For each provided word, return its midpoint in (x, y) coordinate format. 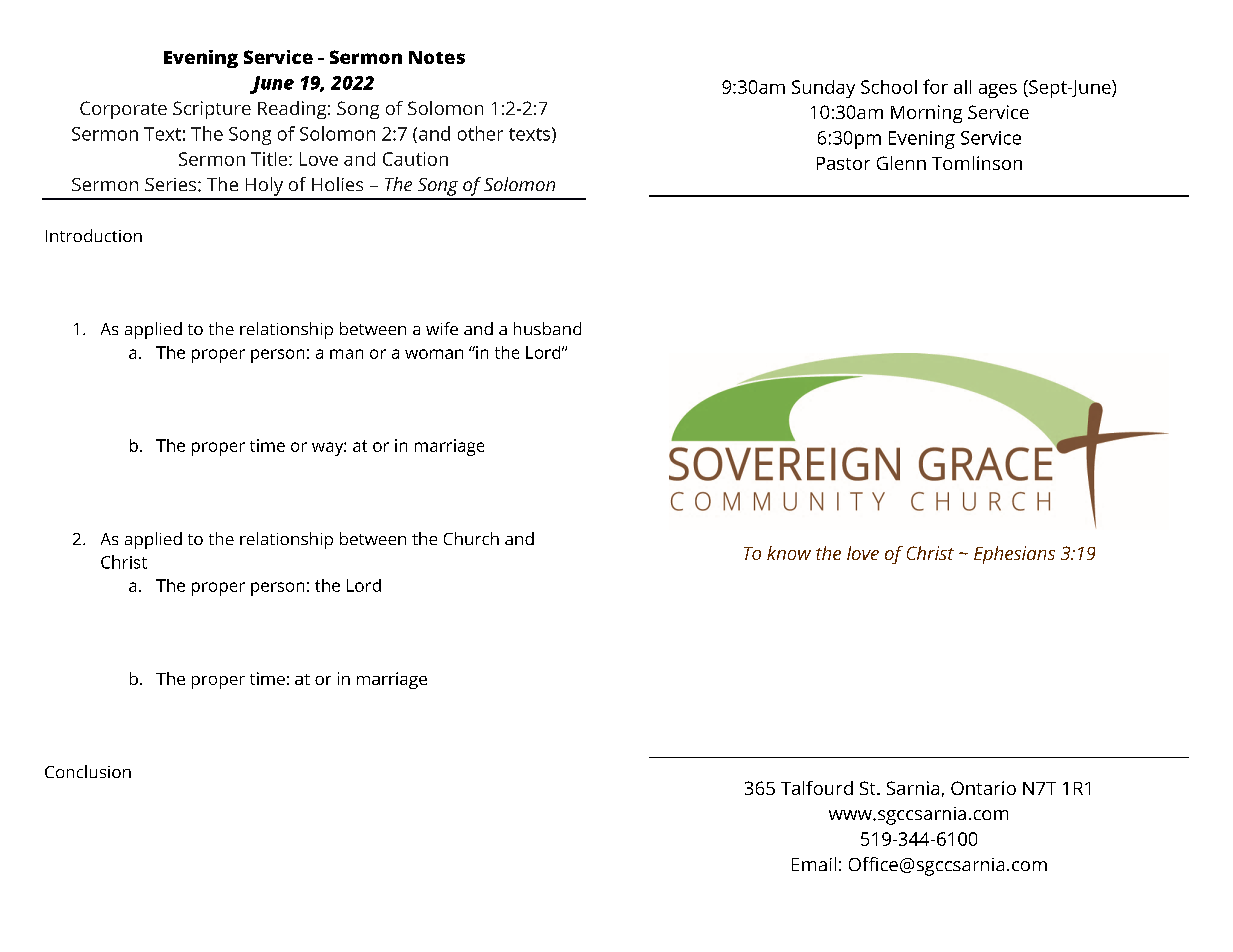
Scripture (212, 110)
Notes (437, 57)
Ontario (983, 788)
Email (814, 864)
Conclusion (88, 771)
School (889, 87)
